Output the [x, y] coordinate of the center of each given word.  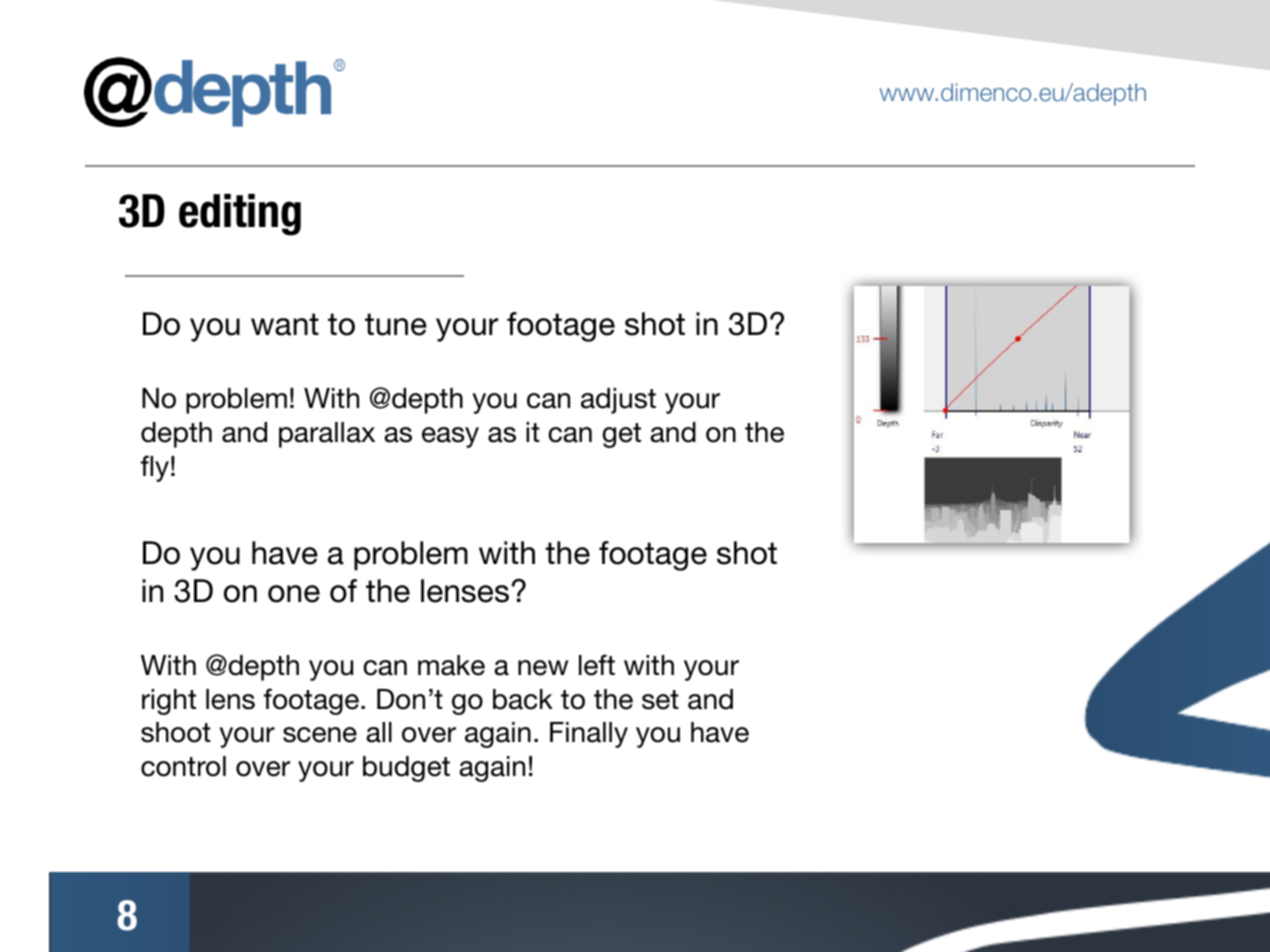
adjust [618, 401]
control [183, 766]
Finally [589, 735]
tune [396, 324]
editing [240, 215]
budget [406, 769]
